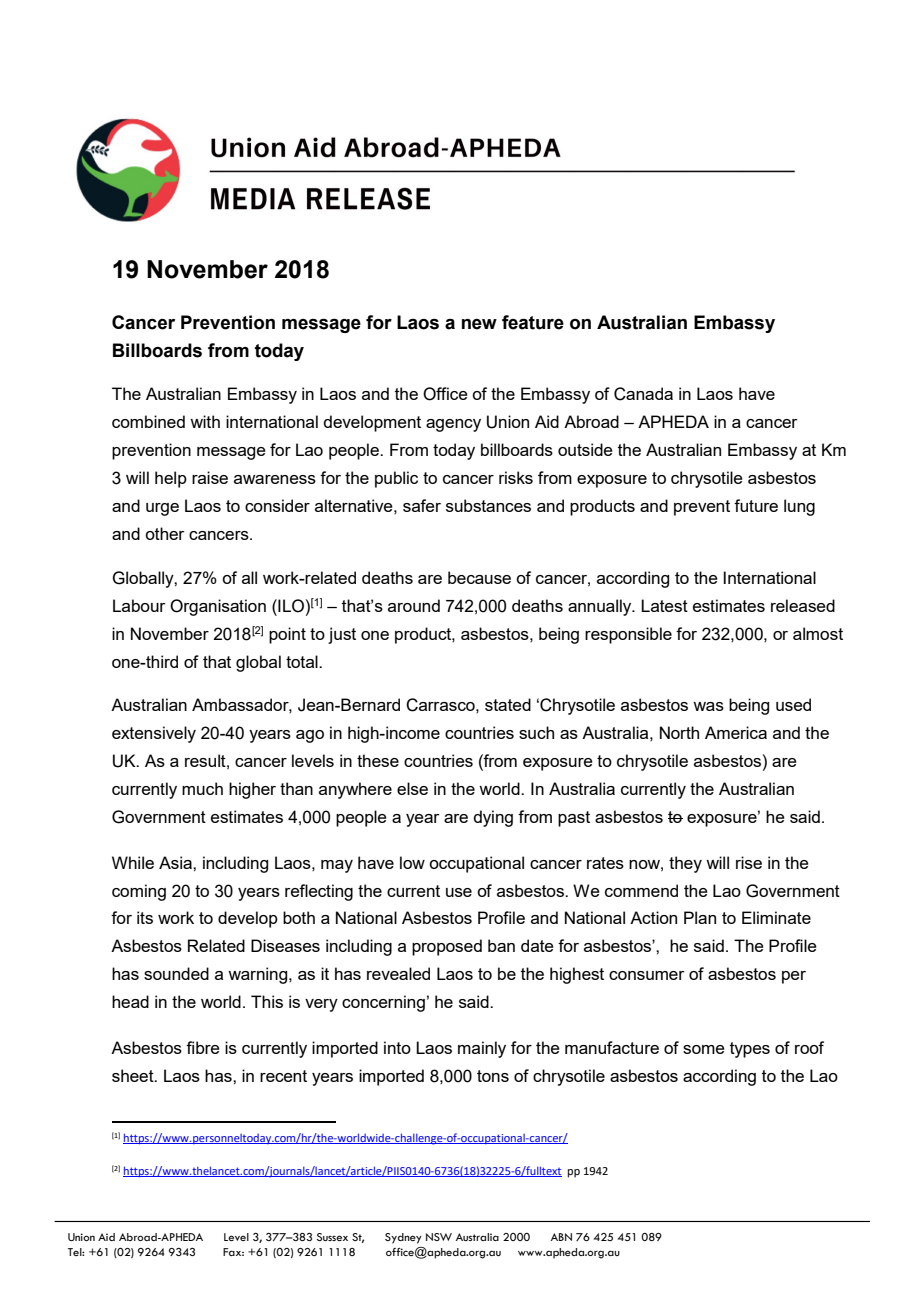  What do you see at coordinates (205, 421) in the document?
I see `with` at bounding box center [205, 421].
